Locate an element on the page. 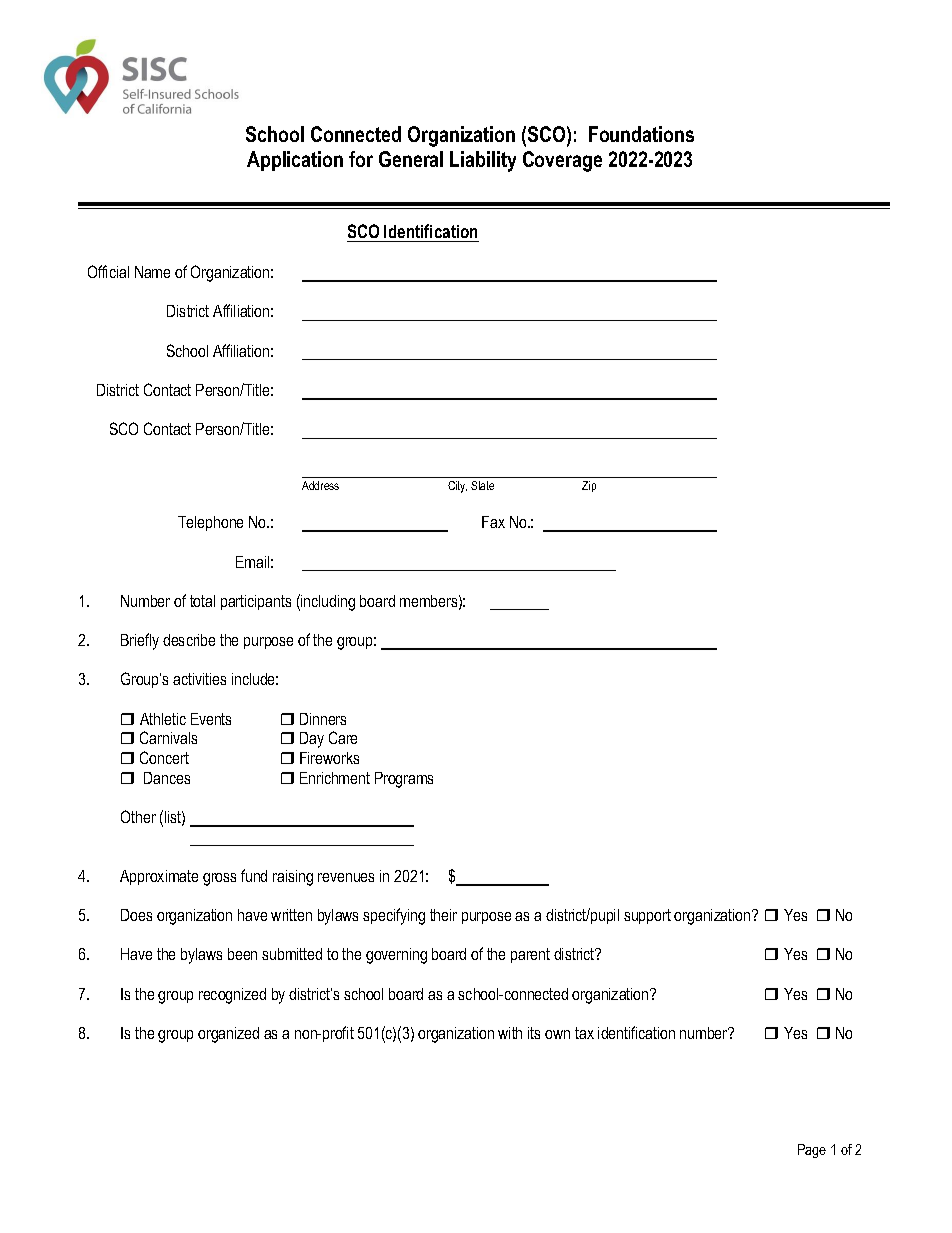 The image size is (952, 1233). Zip is located at coordinates (589, 486).
